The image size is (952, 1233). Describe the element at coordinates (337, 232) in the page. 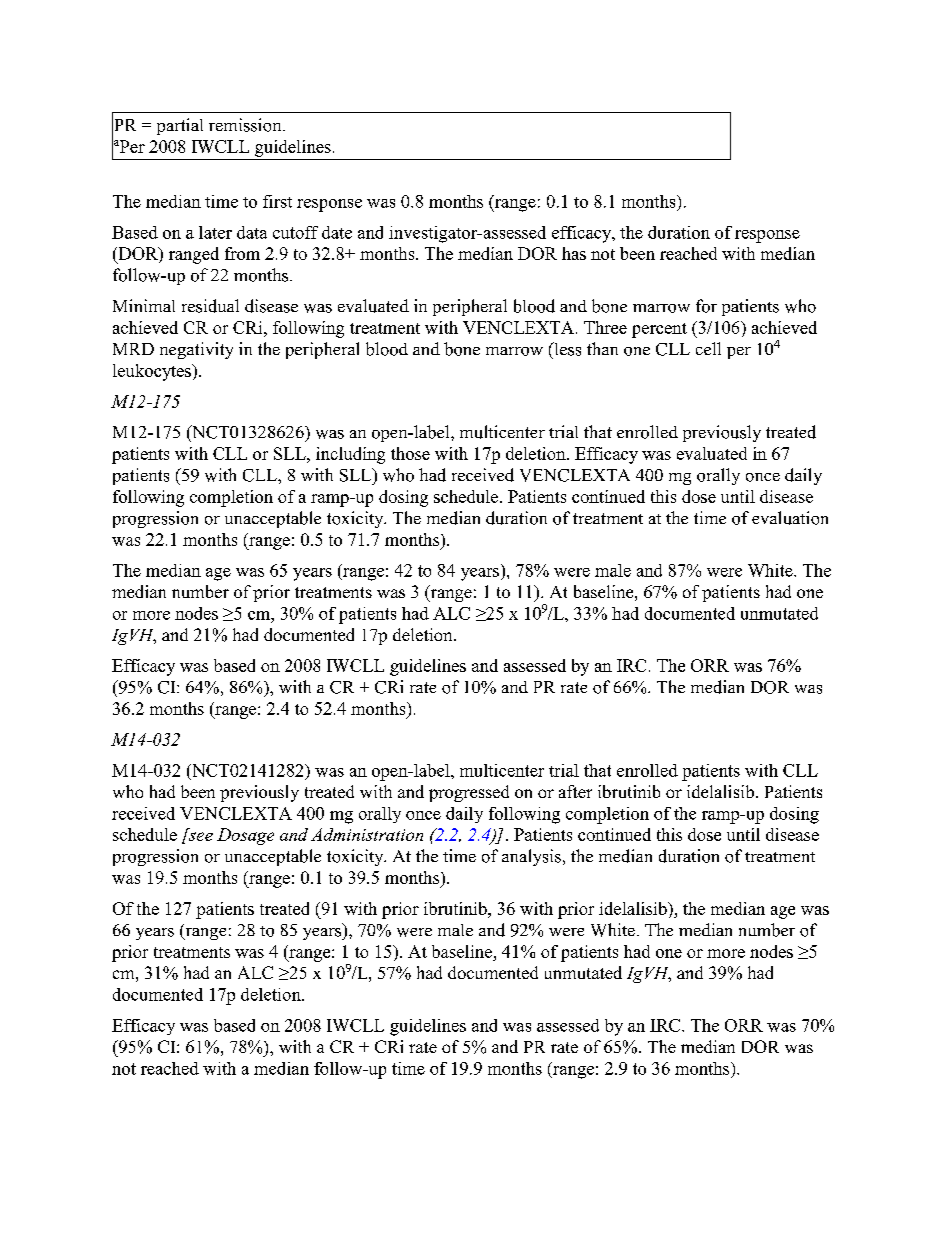

I see `date` at that location.
